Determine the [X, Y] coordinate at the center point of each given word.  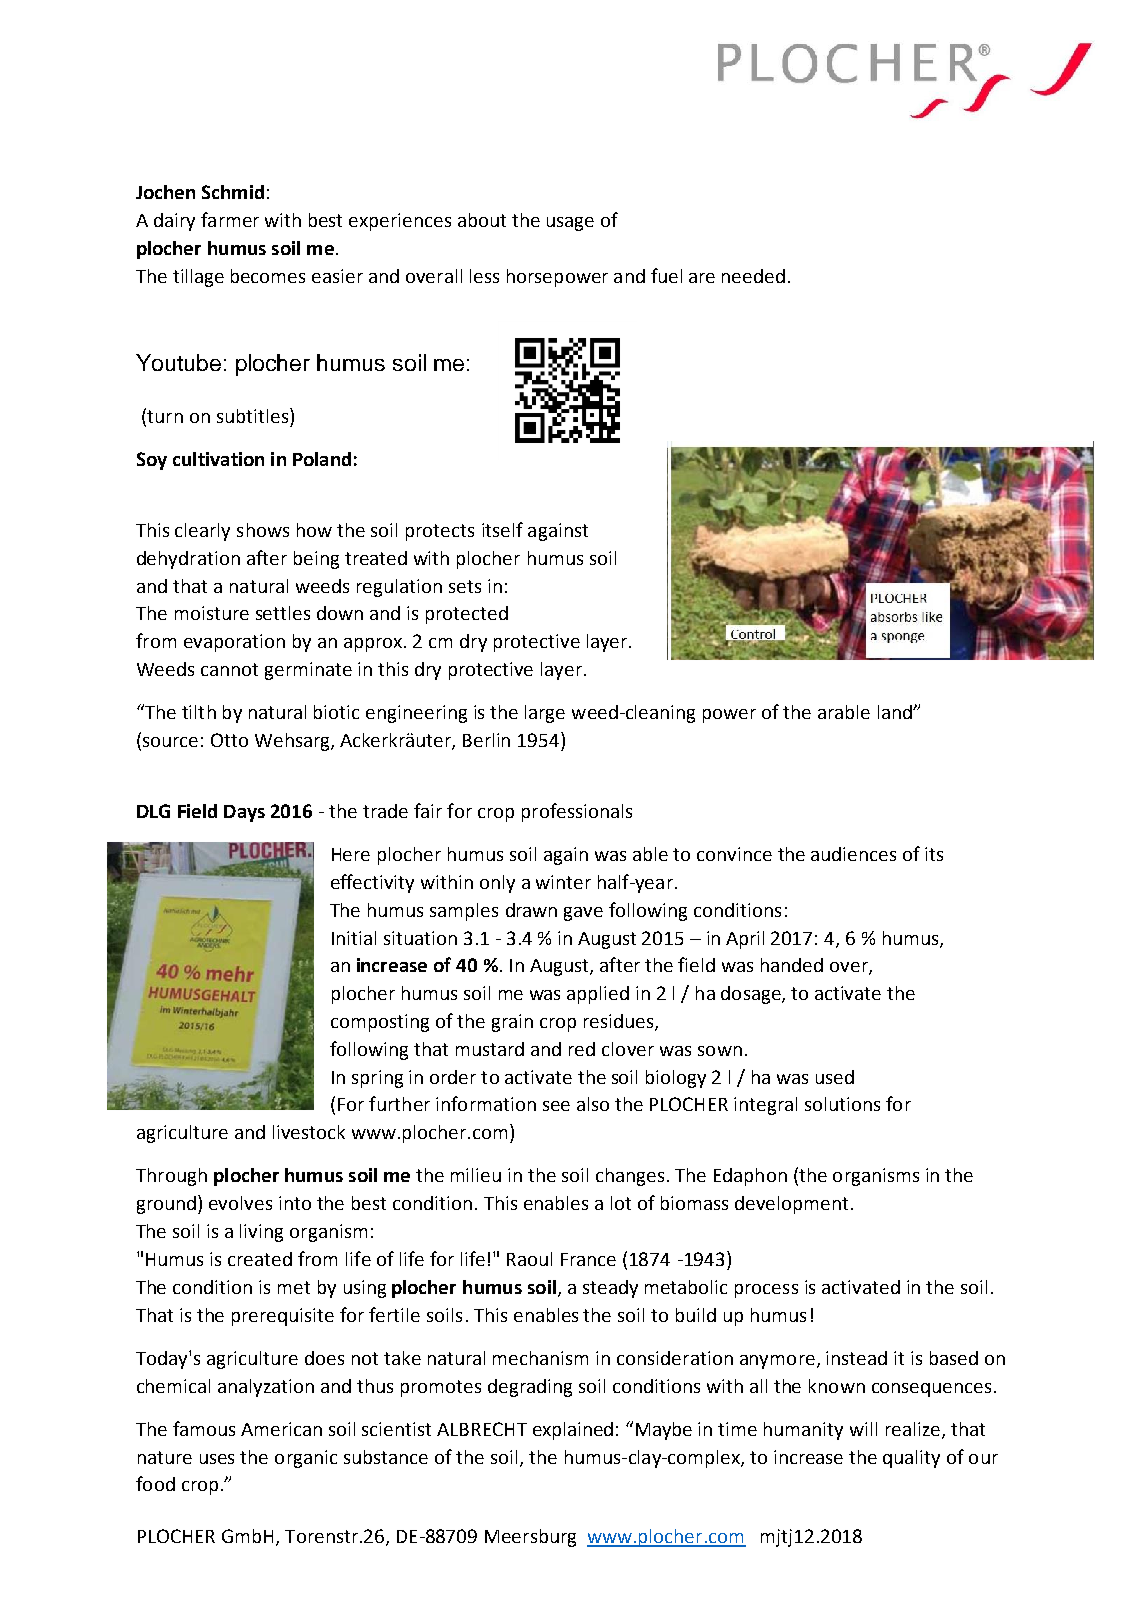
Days [244, 813]
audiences [853, 854]
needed [753, 276]
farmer [230, 219]
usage [570, 224]
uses [217, 1459]
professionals [577, 812]
